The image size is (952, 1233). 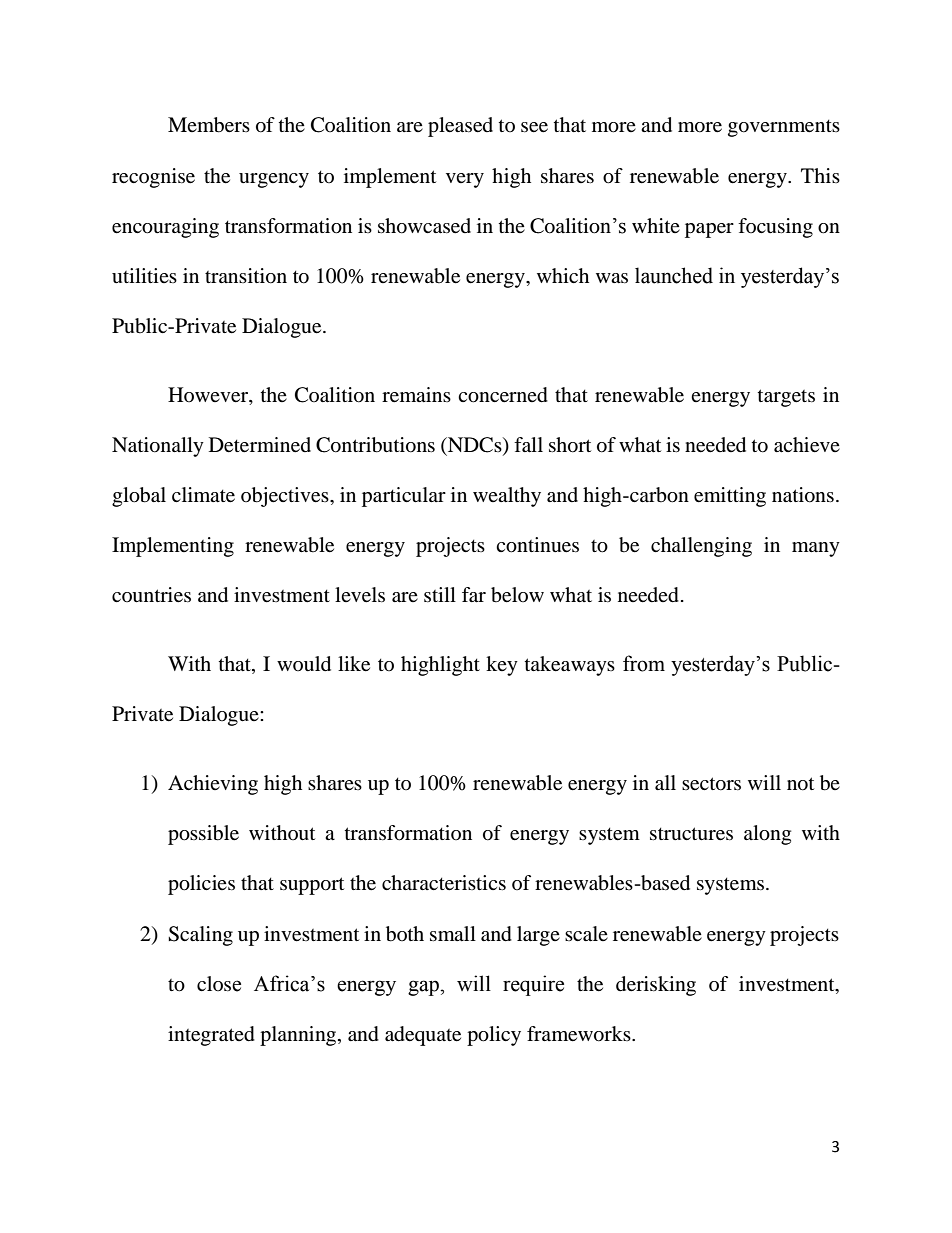 I want to click on Members, so click(x=209, y=125).
